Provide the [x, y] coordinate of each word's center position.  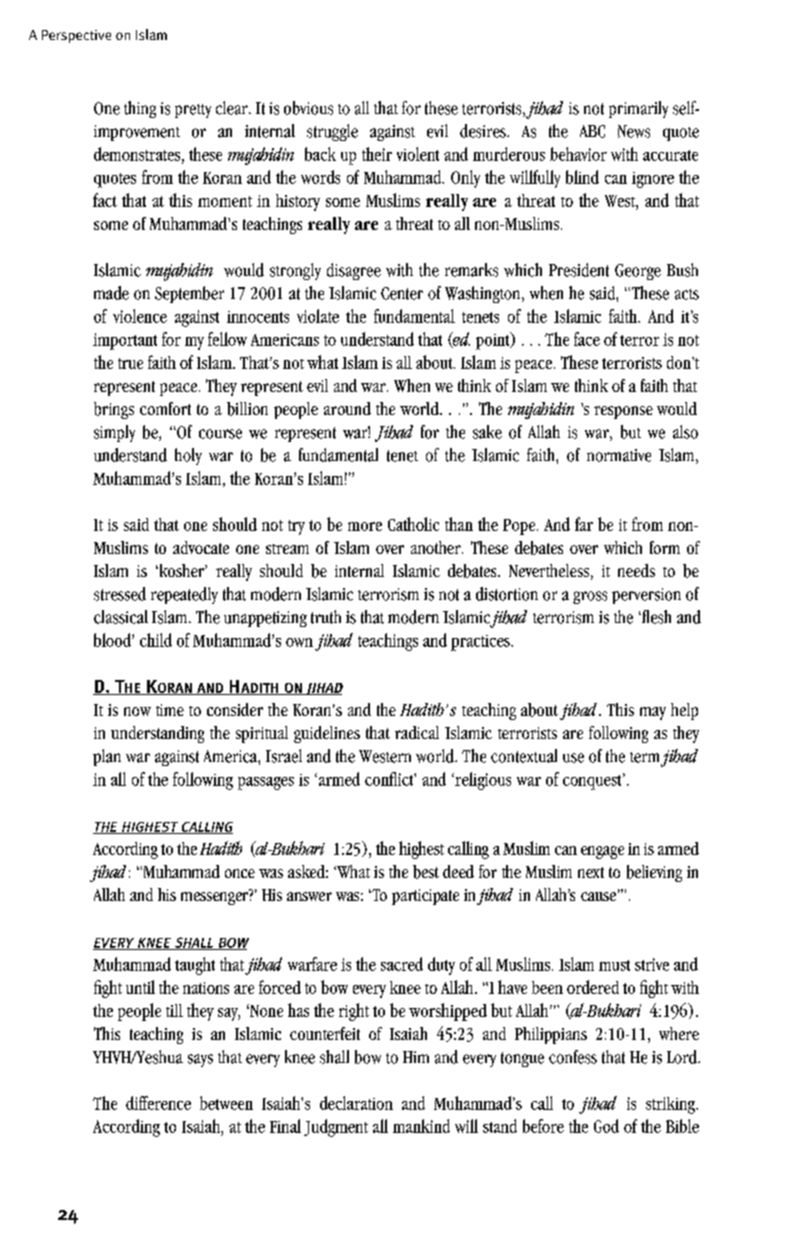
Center [402, 293]
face [587, 339]
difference [158, 1103]
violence [140, 316]
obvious [308, 108]
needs [636, 570]
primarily [638, 109]
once [240, 873]
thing [140, 109]
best [426, 872]
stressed [120, 594]
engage [602, 852]
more [365, 526]
